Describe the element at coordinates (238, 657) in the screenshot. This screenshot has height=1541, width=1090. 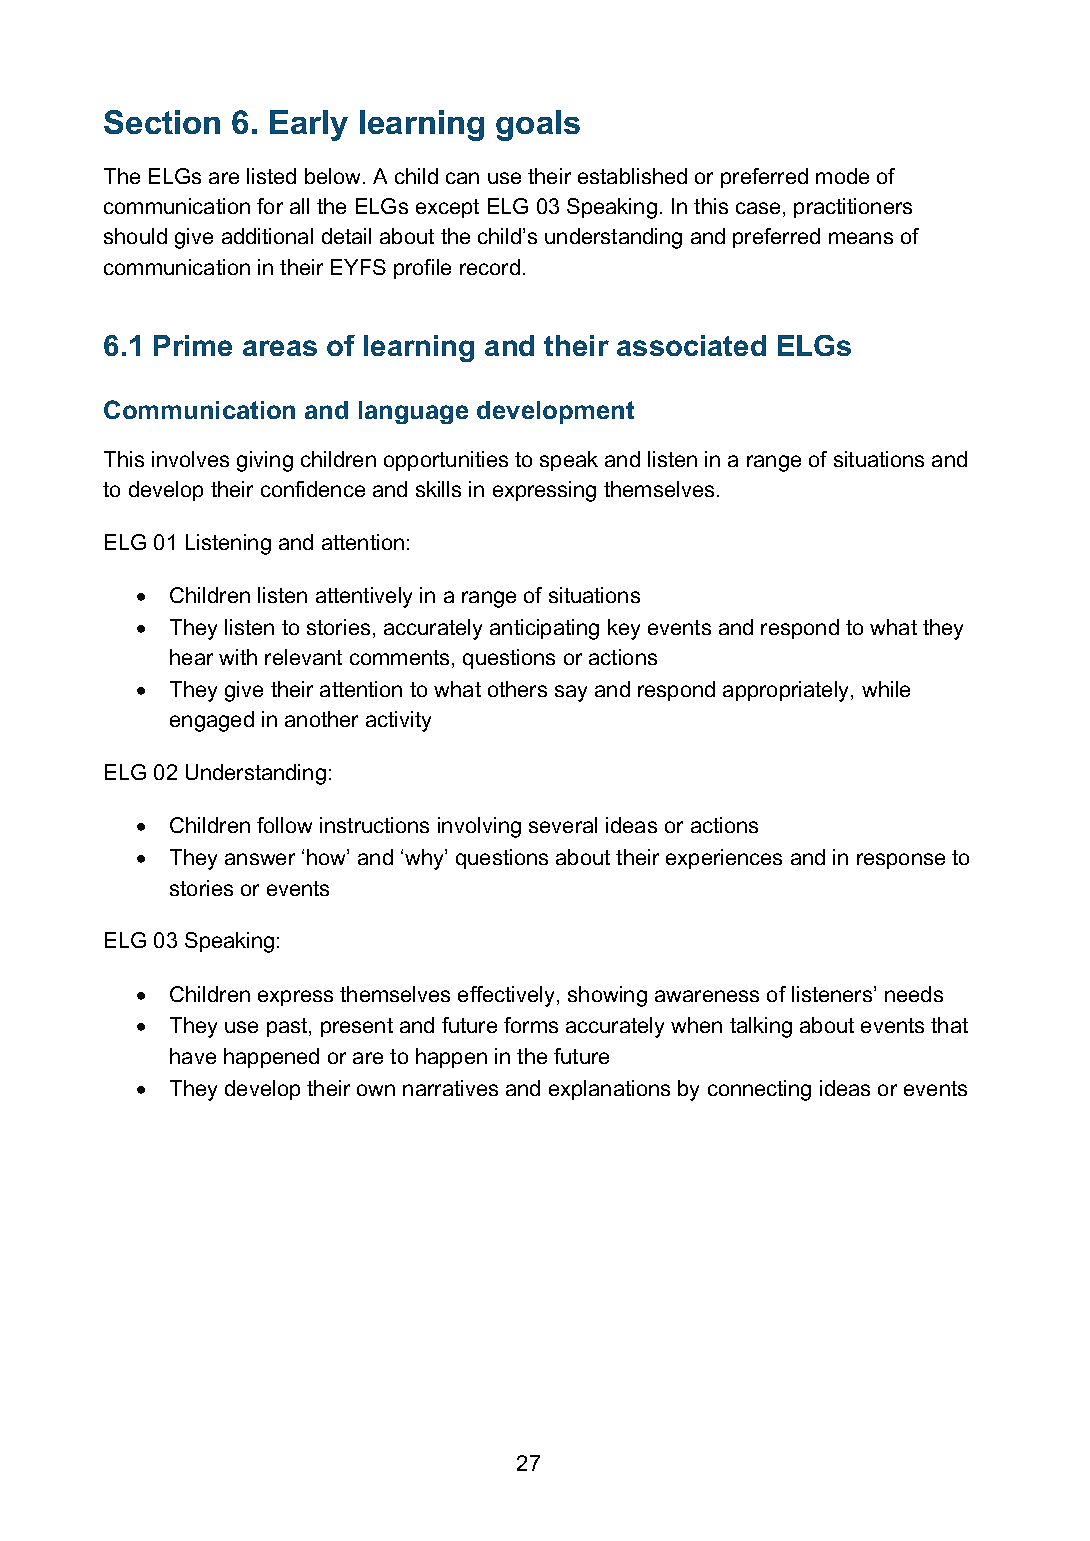
I see `with` at that location.
